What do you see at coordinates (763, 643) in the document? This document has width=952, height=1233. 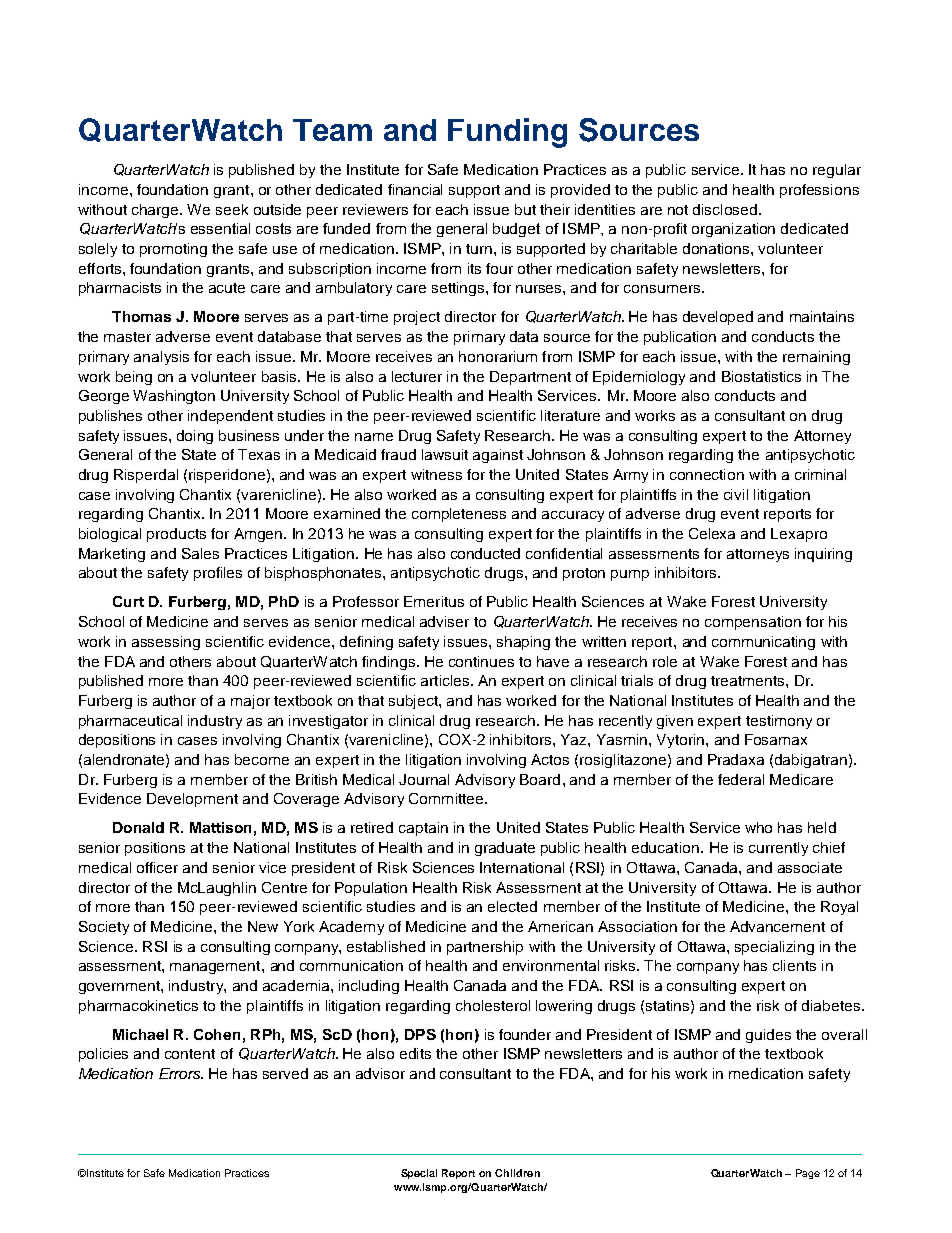 I see `communicating` at bounding box center [763, 643].
